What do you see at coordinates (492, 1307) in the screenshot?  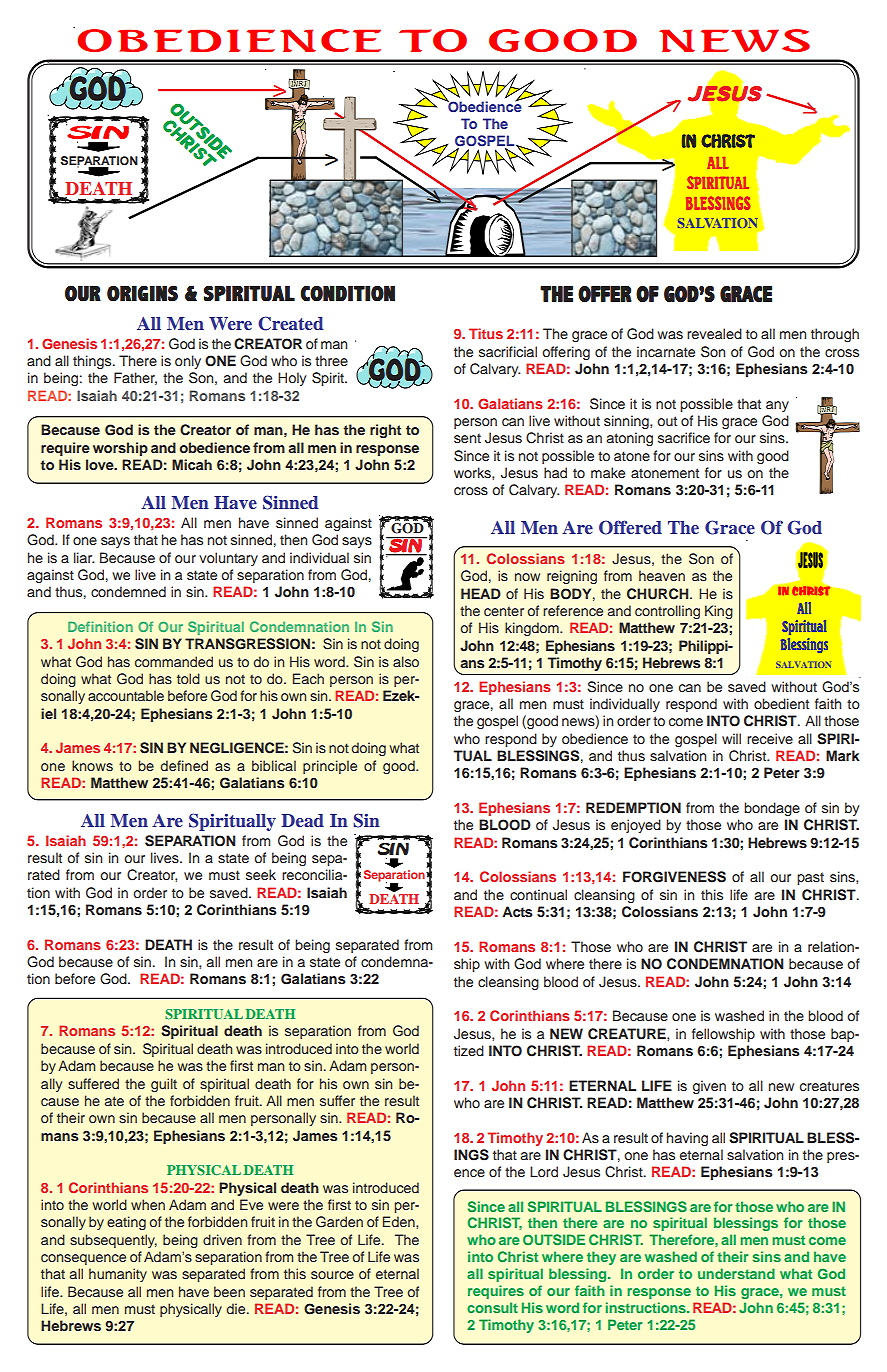 I see `consult` at bounding box center [492, 1307].
